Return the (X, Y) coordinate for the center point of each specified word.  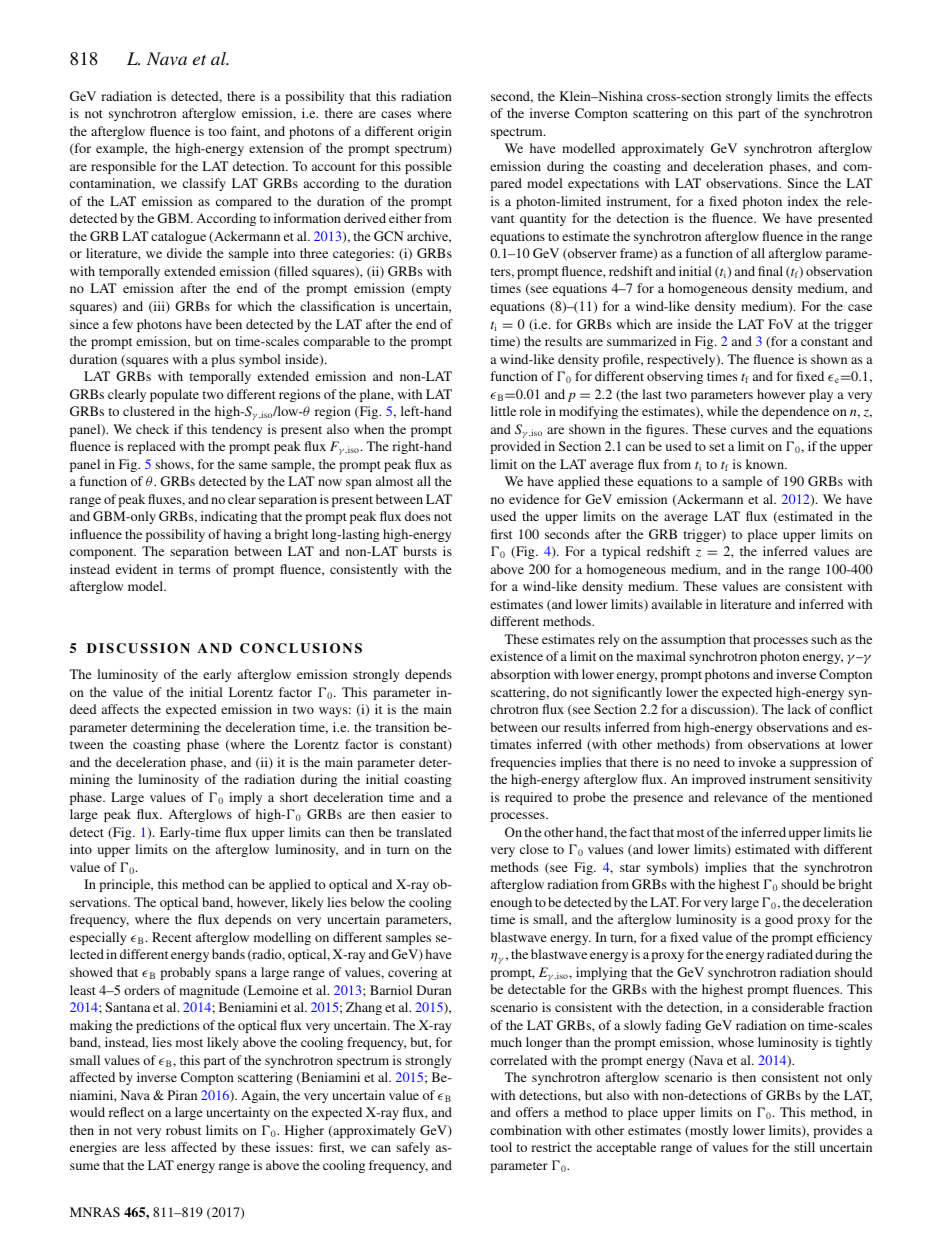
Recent (172, 937)
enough (511, 903)
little (503, 411)
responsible (123, 167)
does (417, 516)
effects (853, 96)
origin (435, 132)
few (122, 324)
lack (799, 709)
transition (402, 727)
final (770, 271)
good (779, 920)
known (766, 464)
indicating (229, 517)
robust (183, 1130)
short (294, 797)
